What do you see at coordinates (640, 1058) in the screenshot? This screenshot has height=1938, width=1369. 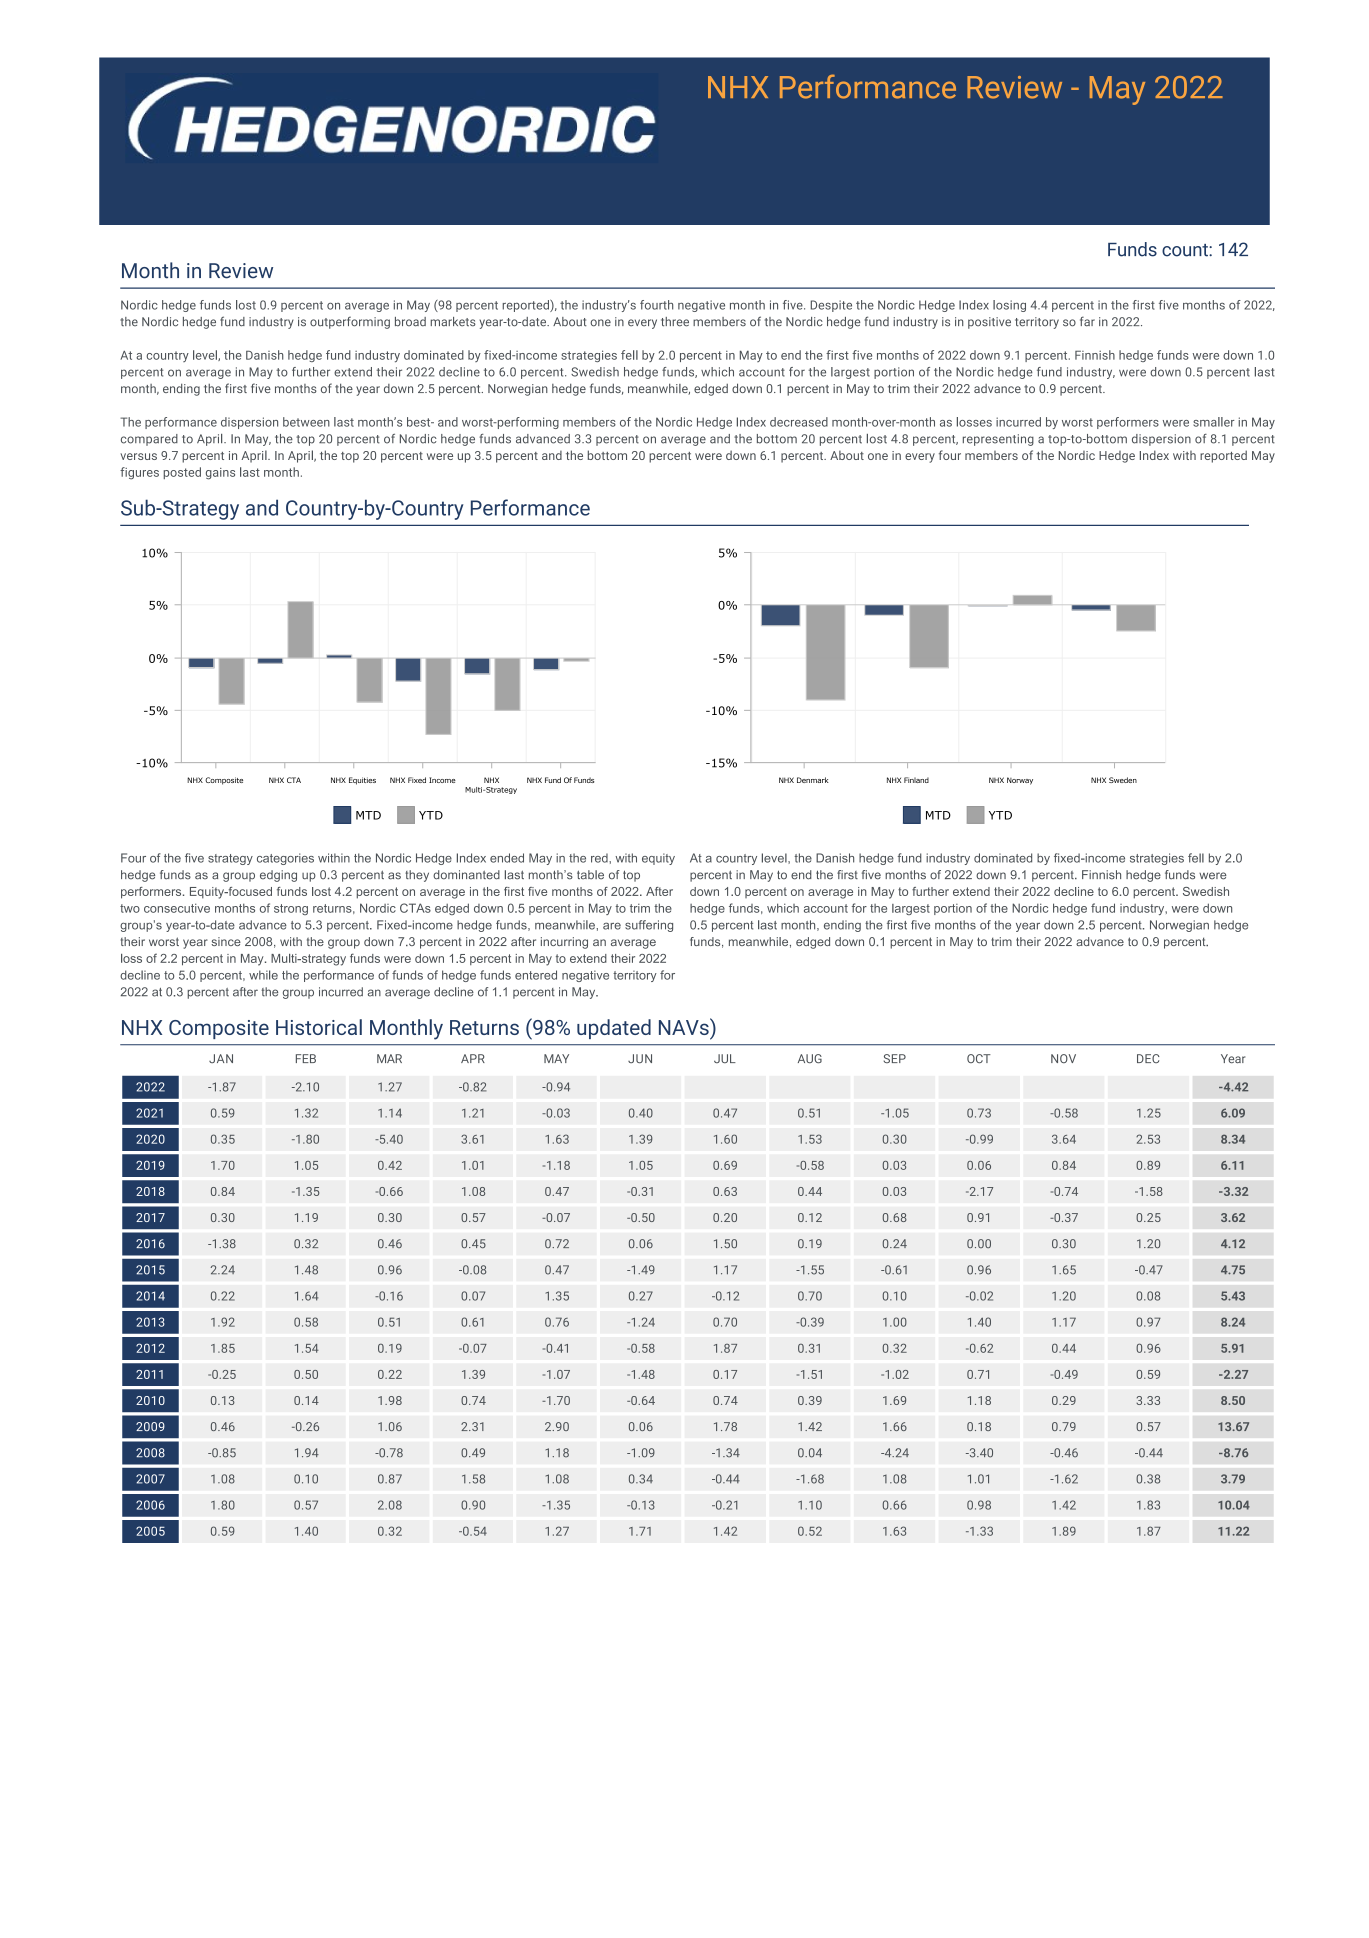 I see `JUN` at bounding box center [640, 1058].
